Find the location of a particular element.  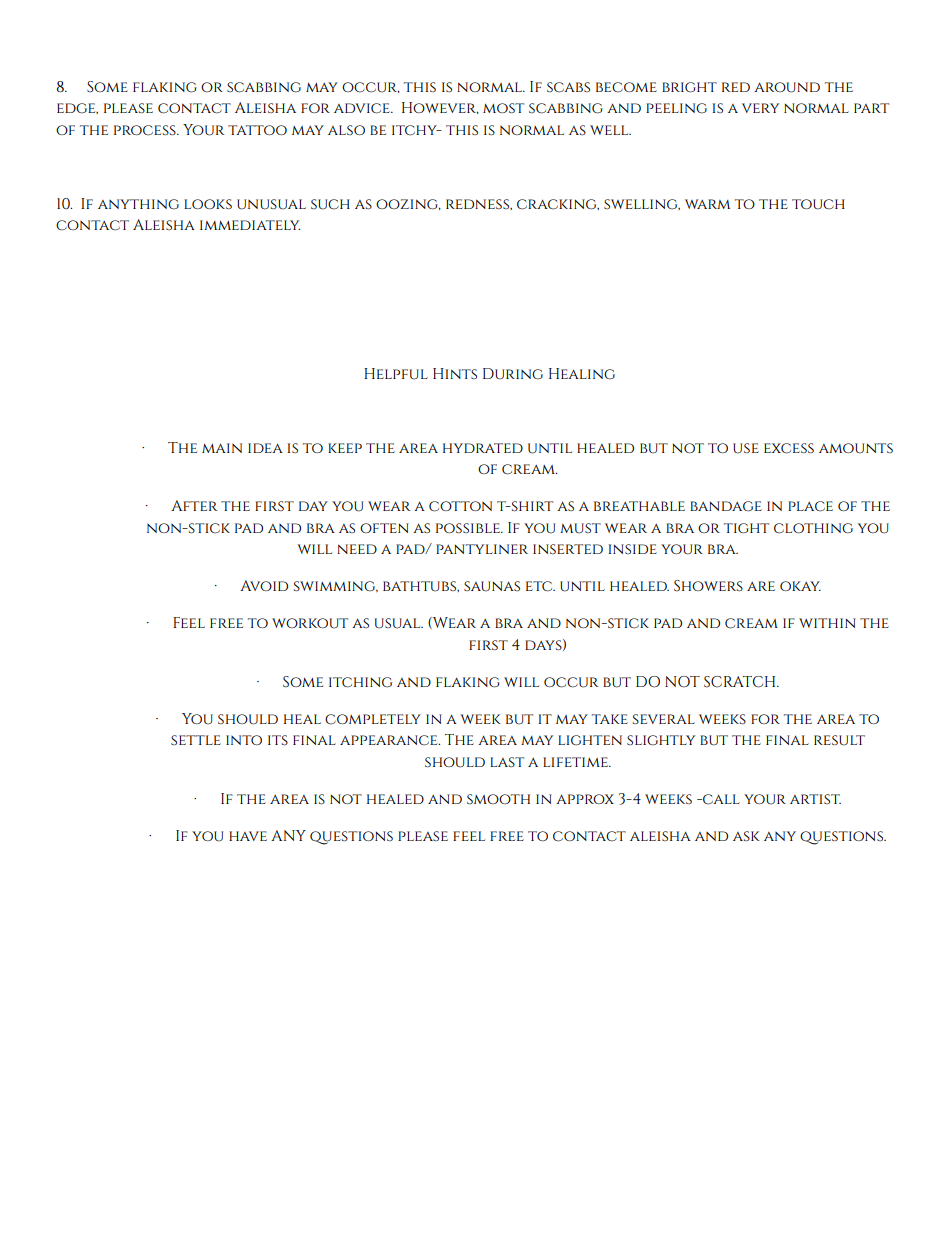

excess is located at coordinates (789, 448).
